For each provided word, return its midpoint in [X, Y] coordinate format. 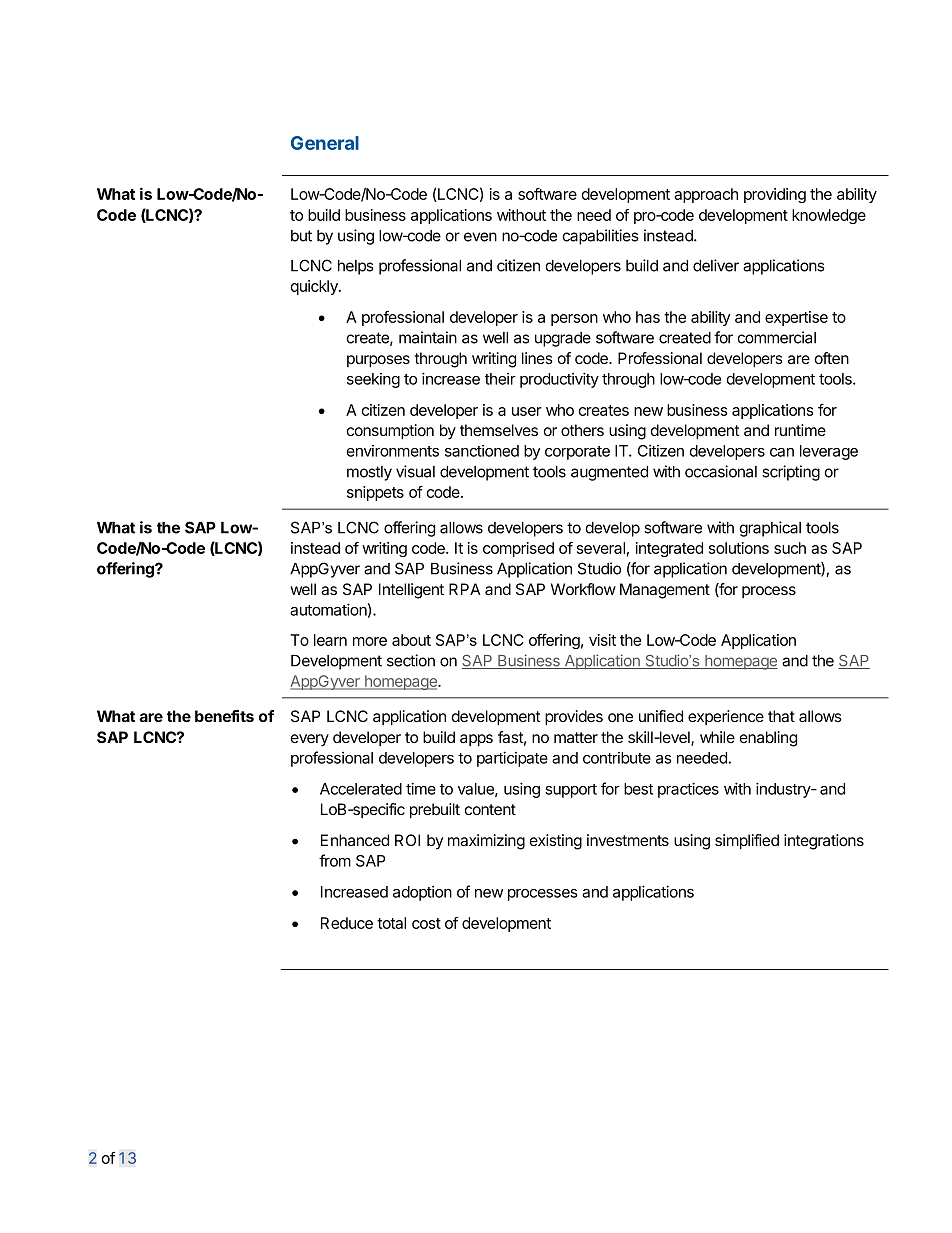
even [480, 237]
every [310, 740]
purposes [378, 361]
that [781, 716]
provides [574, 718]
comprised [518, 549]
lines [537, 358]
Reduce [347, 923]
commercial [777, 337]
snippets [375, 493]
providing [775, 195]
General [325, 143]
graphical [770, 529]
